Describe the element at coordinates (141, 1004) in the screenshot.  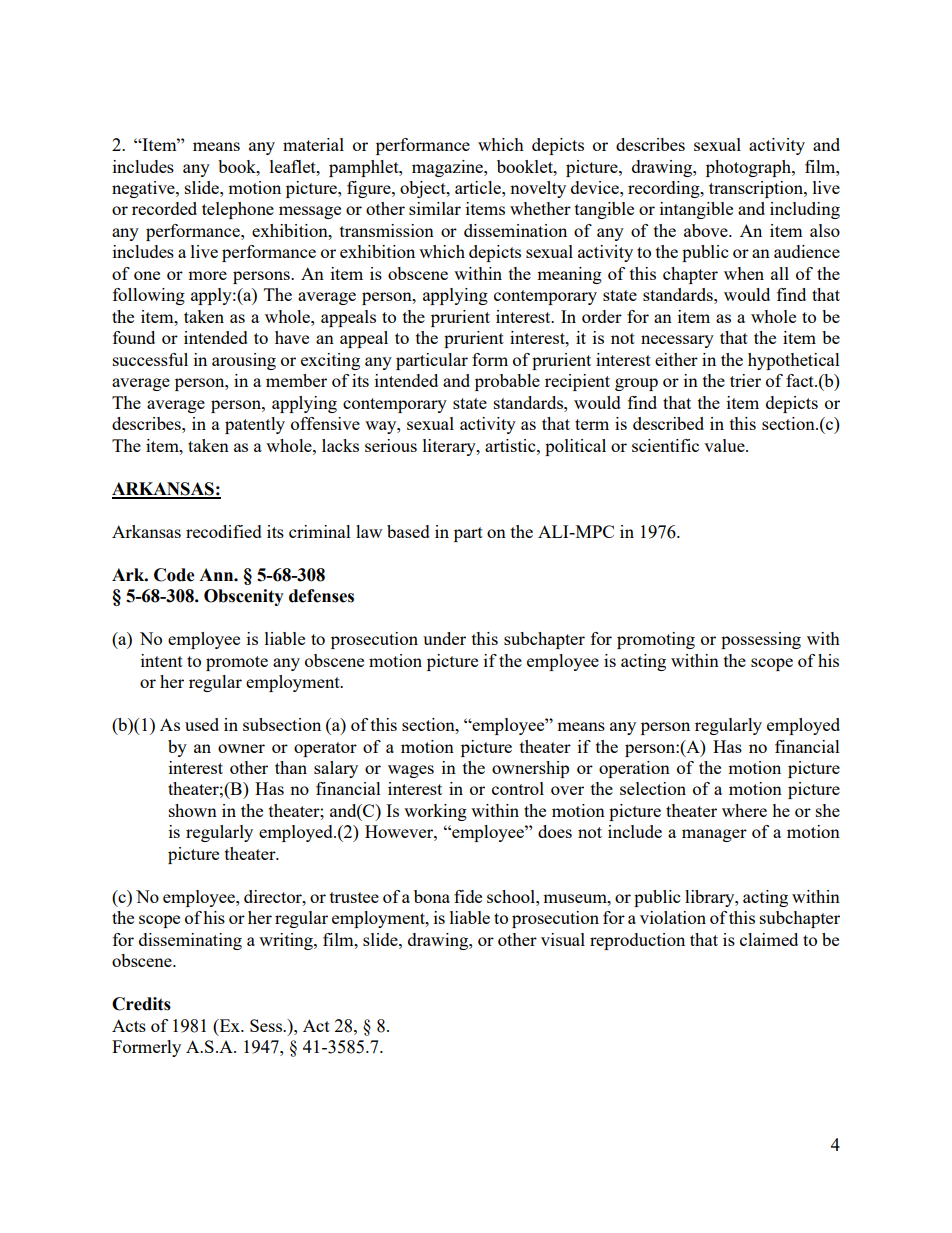
I see `Credits` at that location.
